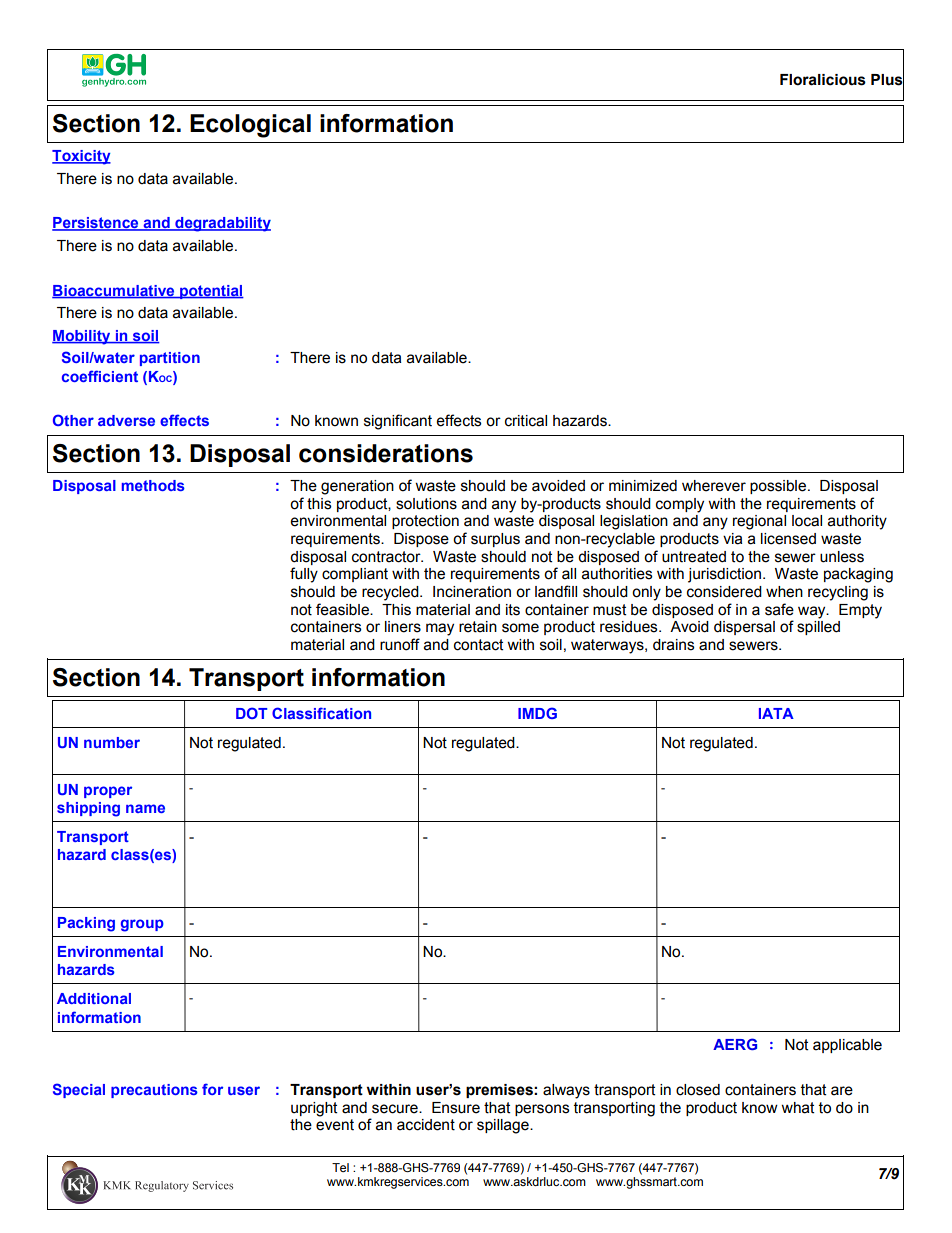 The width and height of the document is (952, 1233). I want to click on precautions, so click(154, 1091).
